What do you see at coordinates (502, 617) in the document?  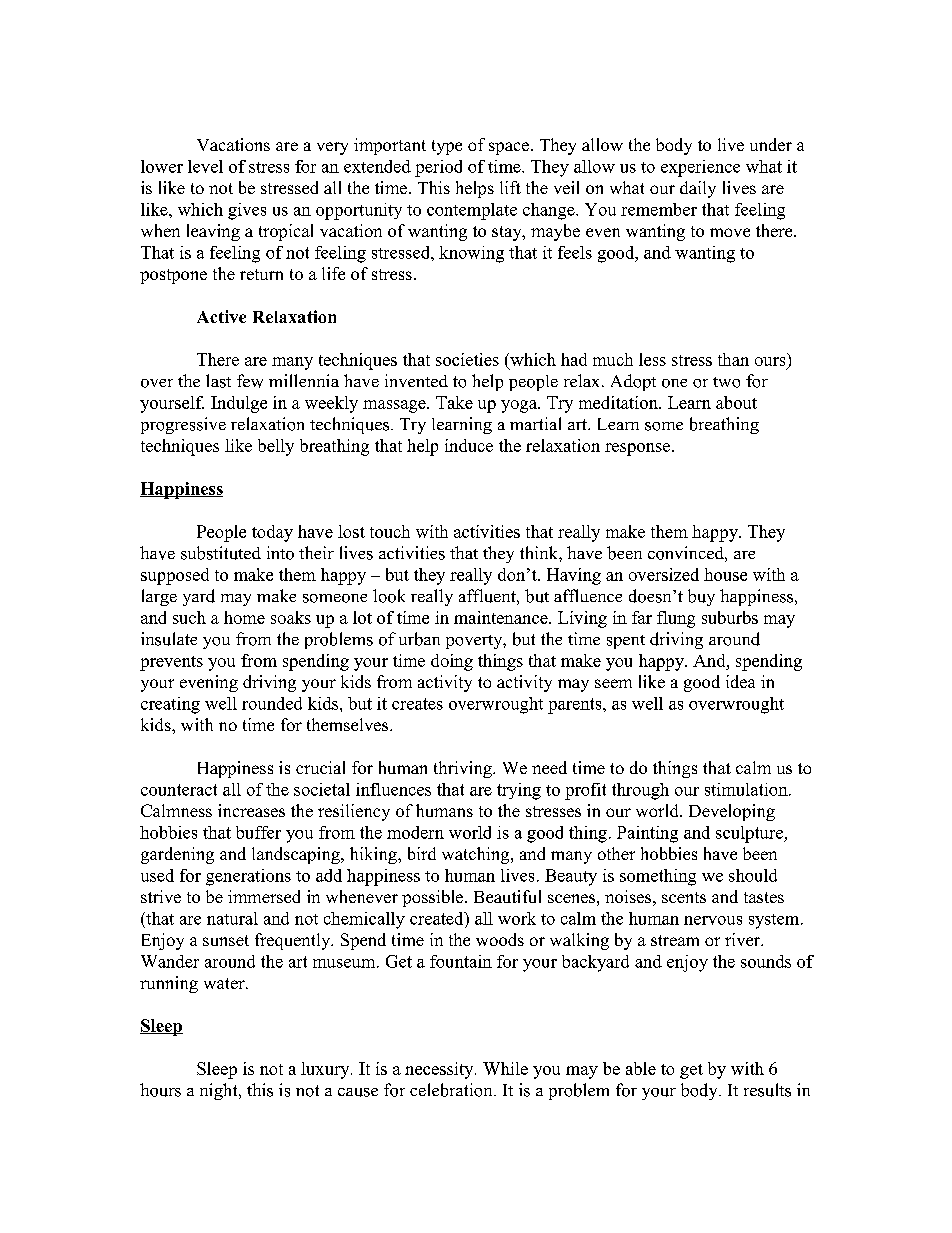 I see `maintenance` at bounding box center [502, 617].
